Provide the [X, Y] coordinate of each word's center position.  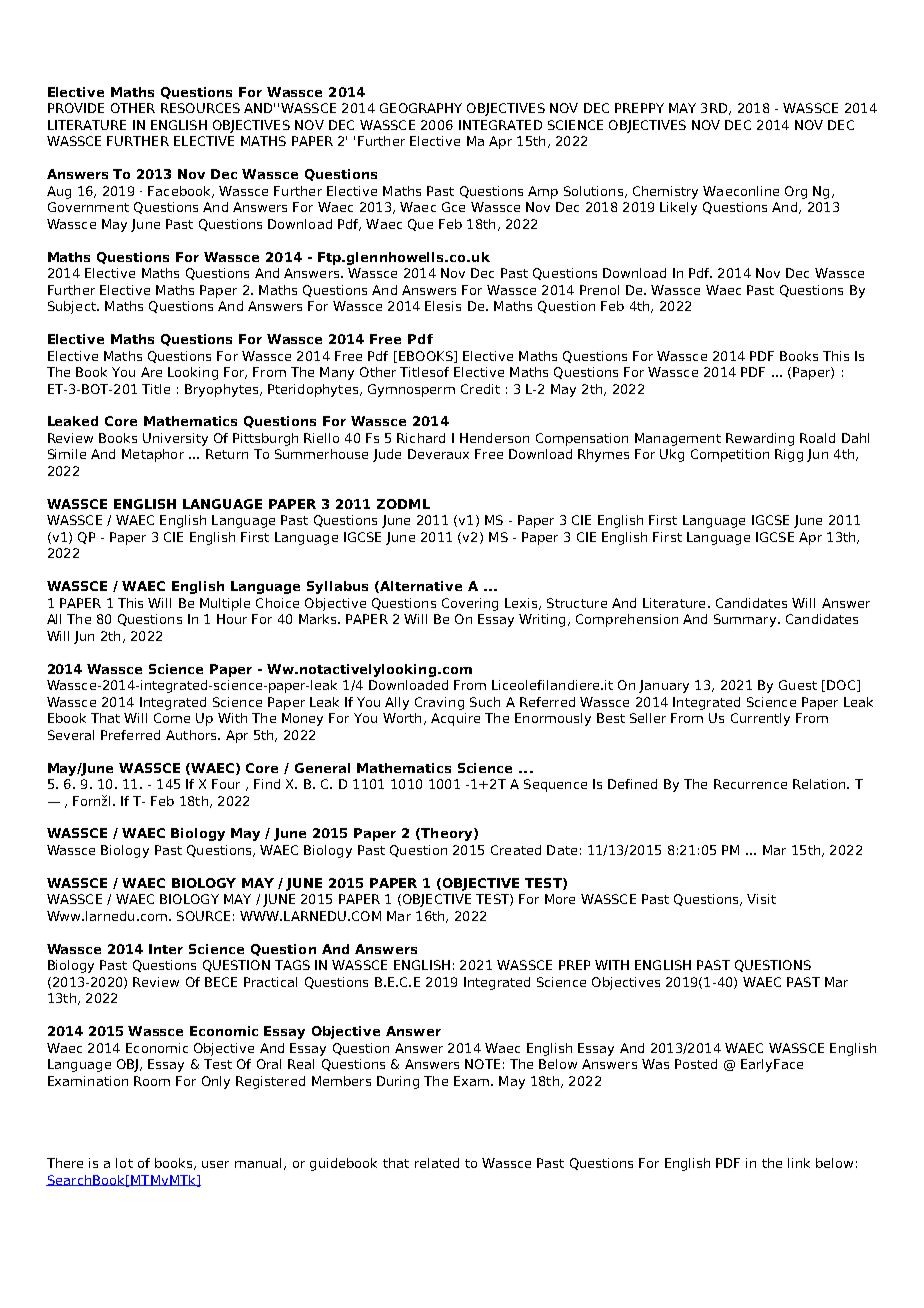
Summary [746, 620]
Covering [470, 604]
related [437, 1163]
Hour [232, 619]
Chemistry [665, 192]
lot [124, 1163]
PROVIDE [76, 108]
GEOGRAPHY [421, 108]
